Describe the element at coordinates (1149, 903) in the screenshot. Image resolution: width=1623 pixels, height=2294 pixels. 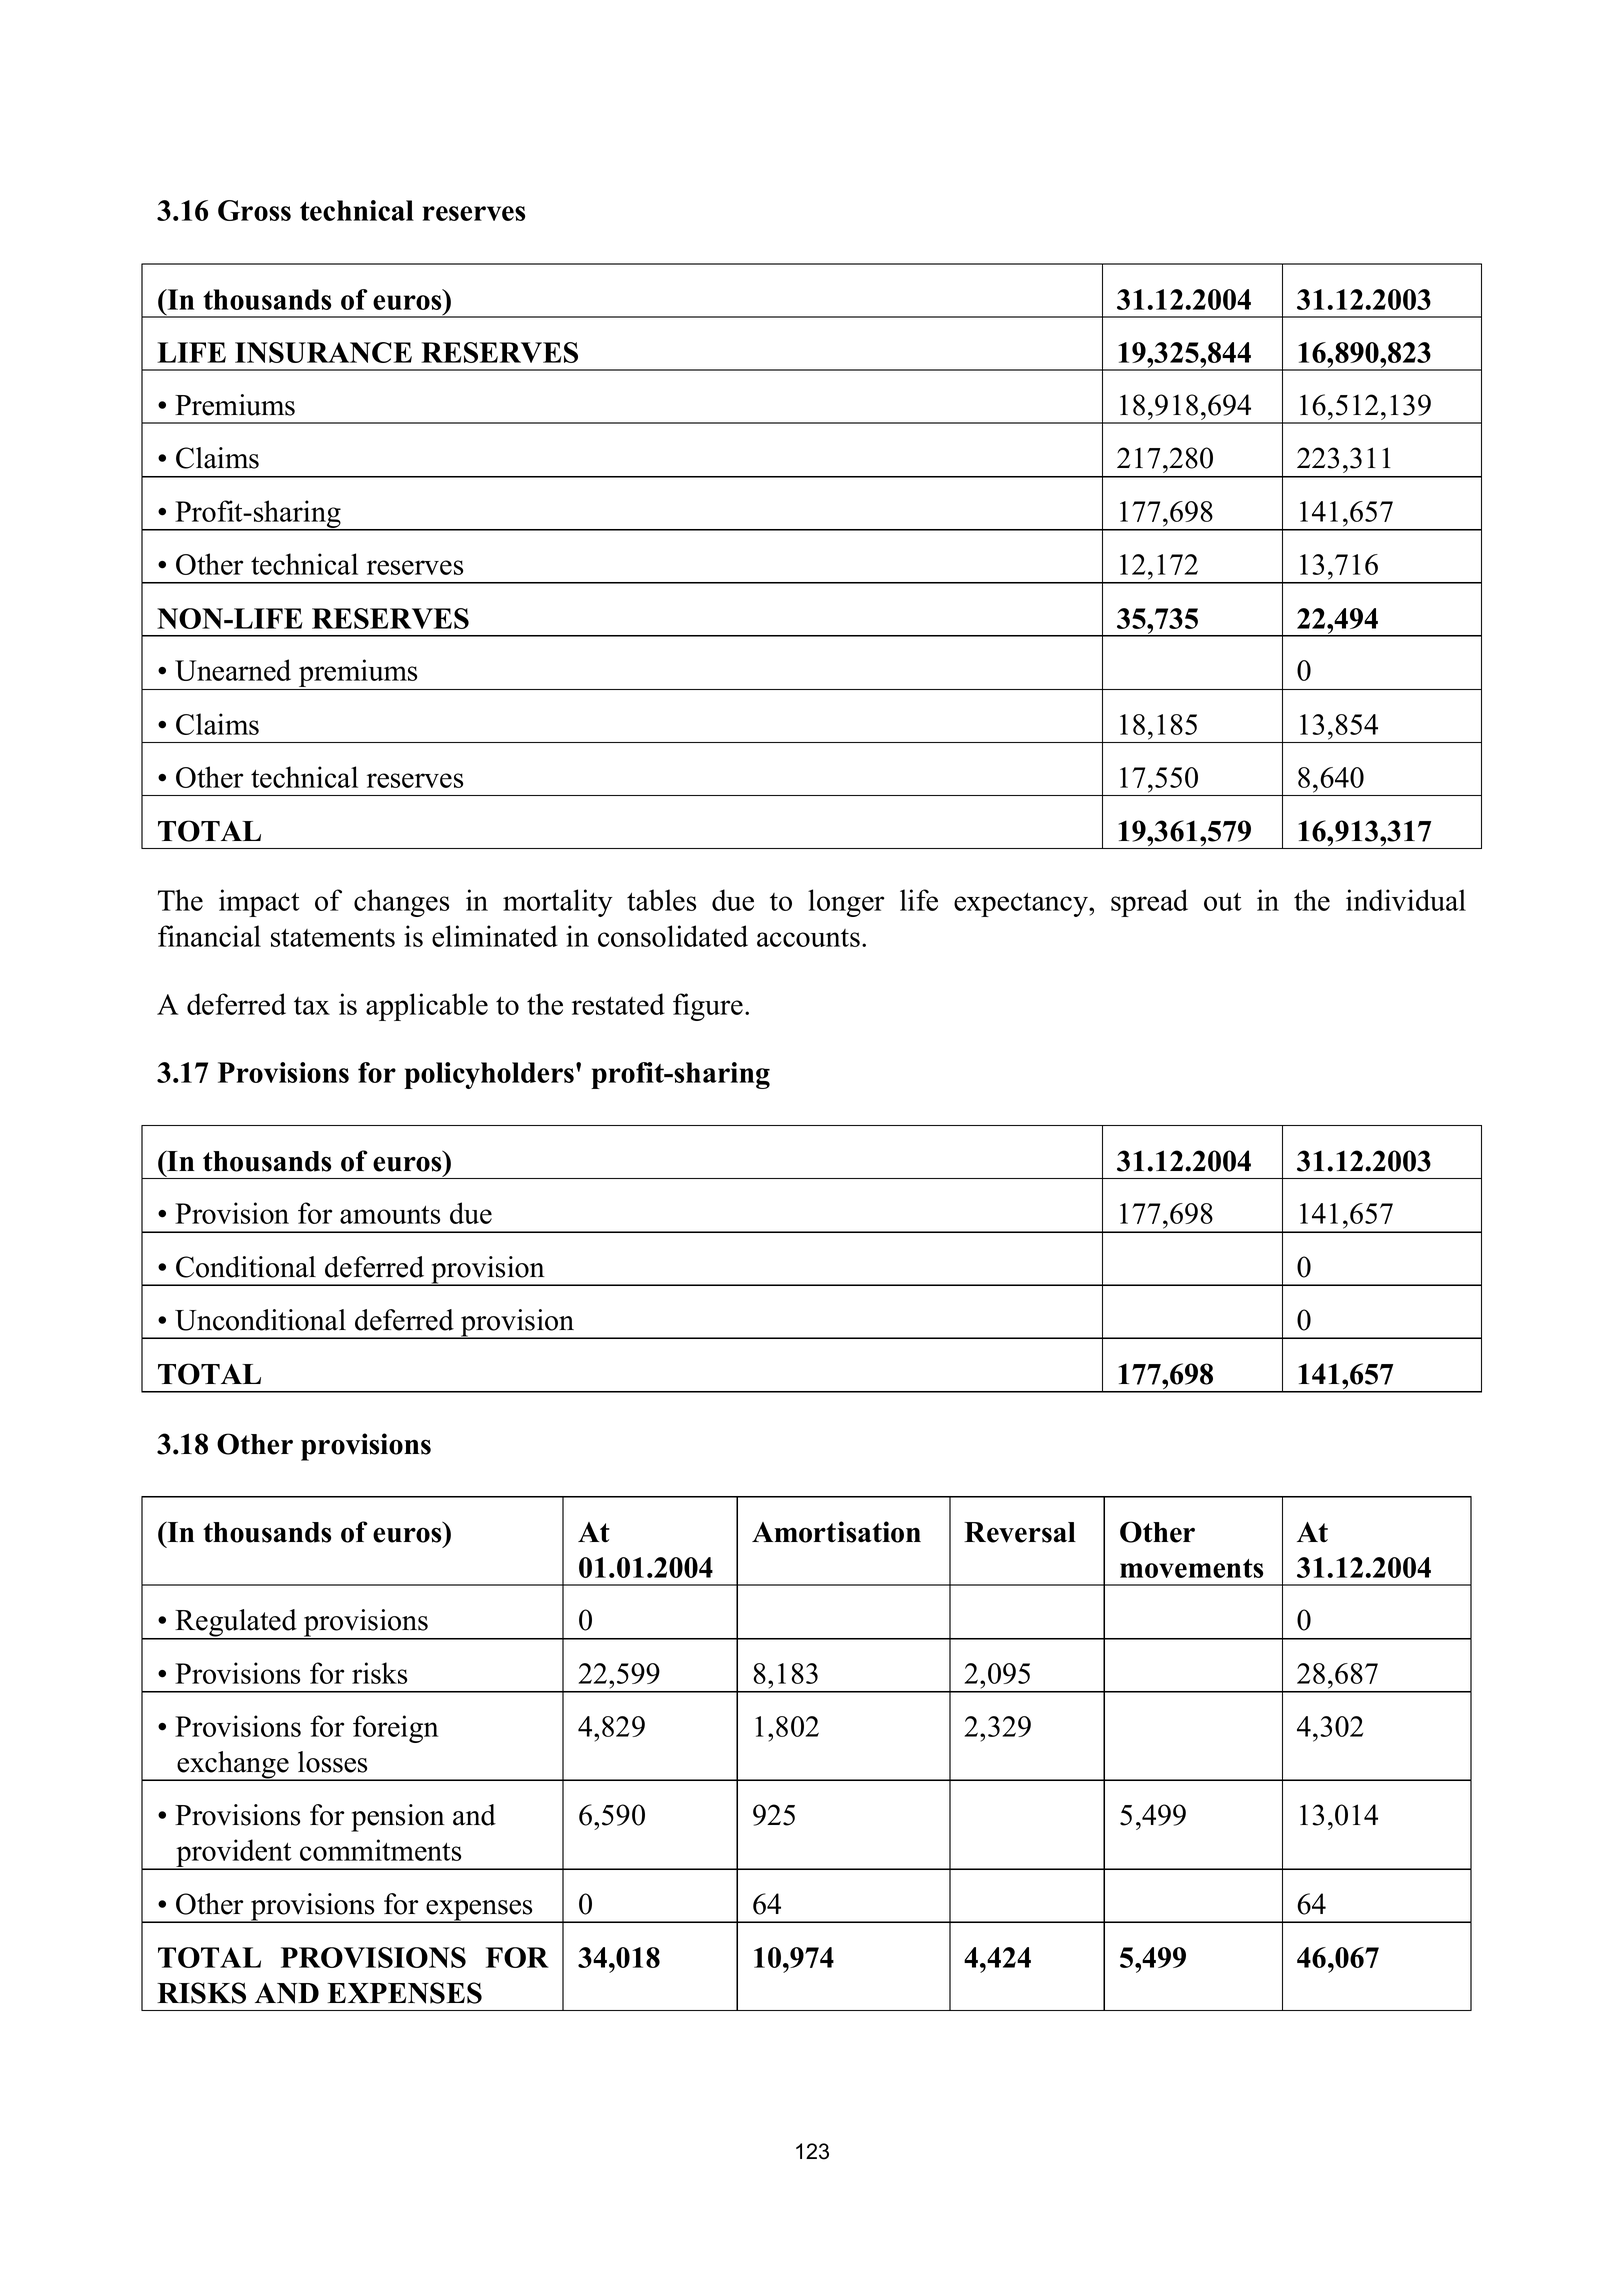
I see `spread` at that location.
